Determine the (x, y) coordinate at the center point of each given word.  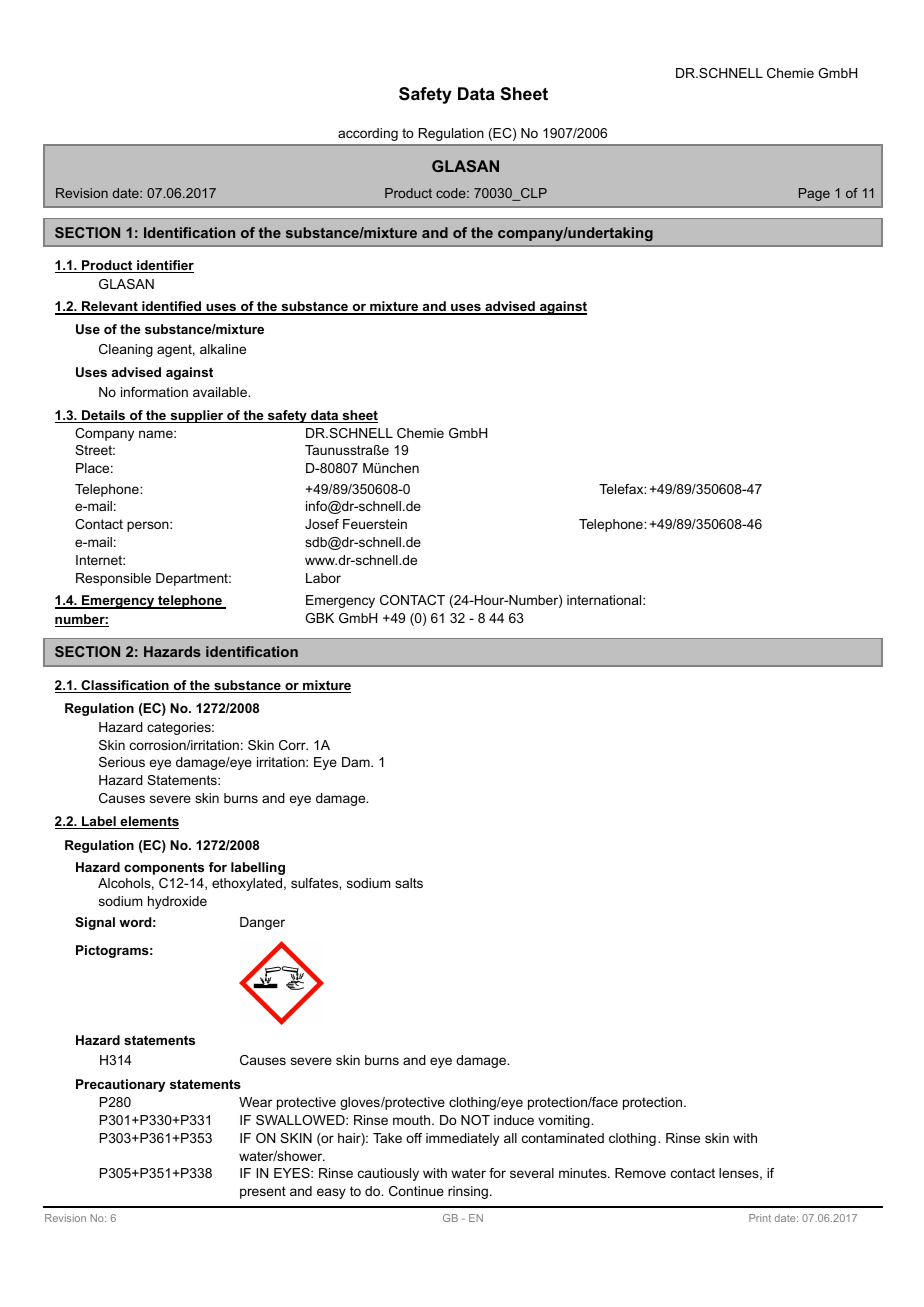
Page (814, 194)
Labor (323, 578)
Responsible (113, 579)
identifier (164, 266)
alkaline (223, 349)
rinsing (468, 1192)
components (164, 868)
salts (409, 883)
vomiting (565, 1121)
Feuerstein (375, 524)
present (263, 1192)
